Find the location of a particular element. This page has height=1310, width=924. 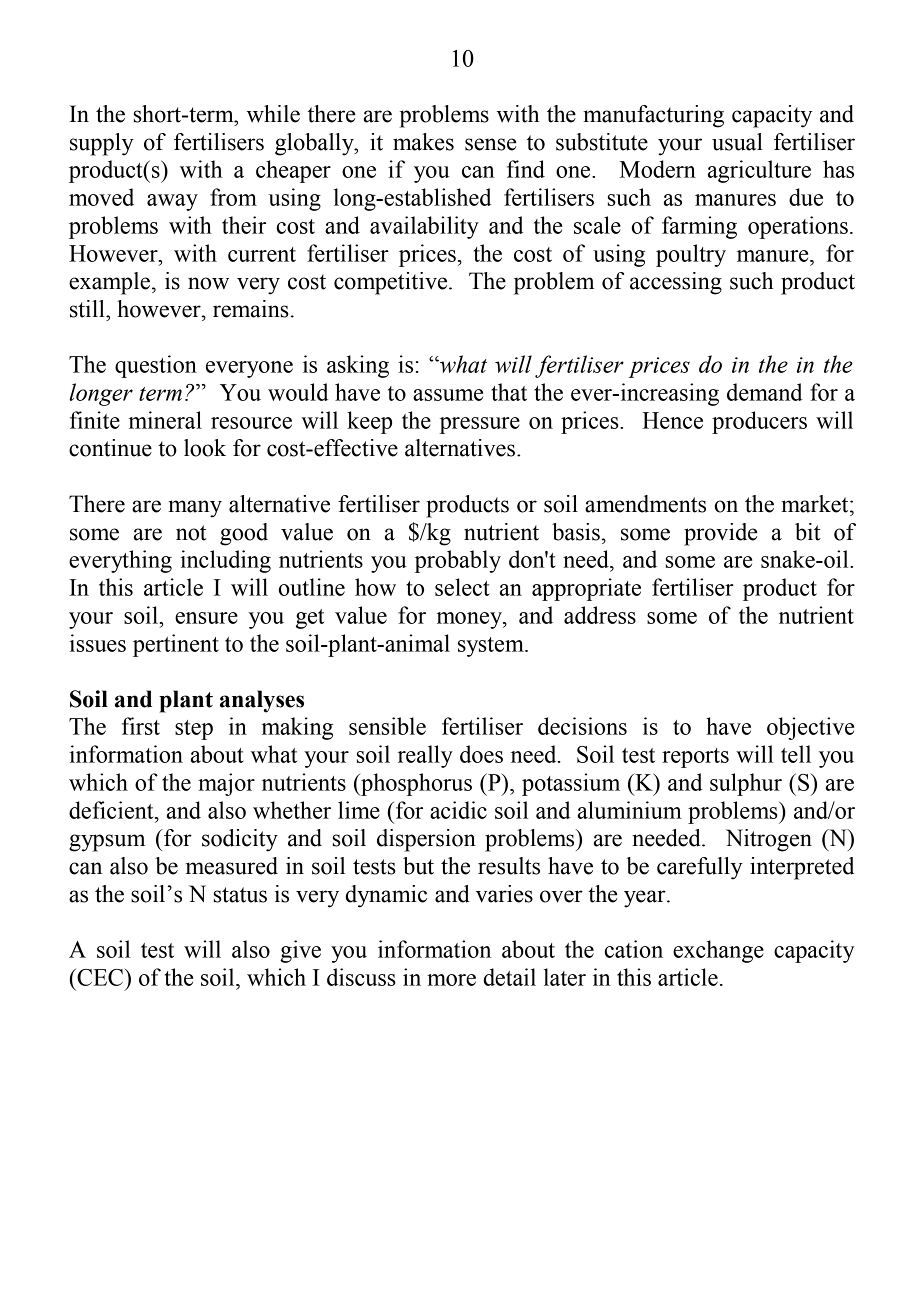

supply is located at coordinates (102, 144).
